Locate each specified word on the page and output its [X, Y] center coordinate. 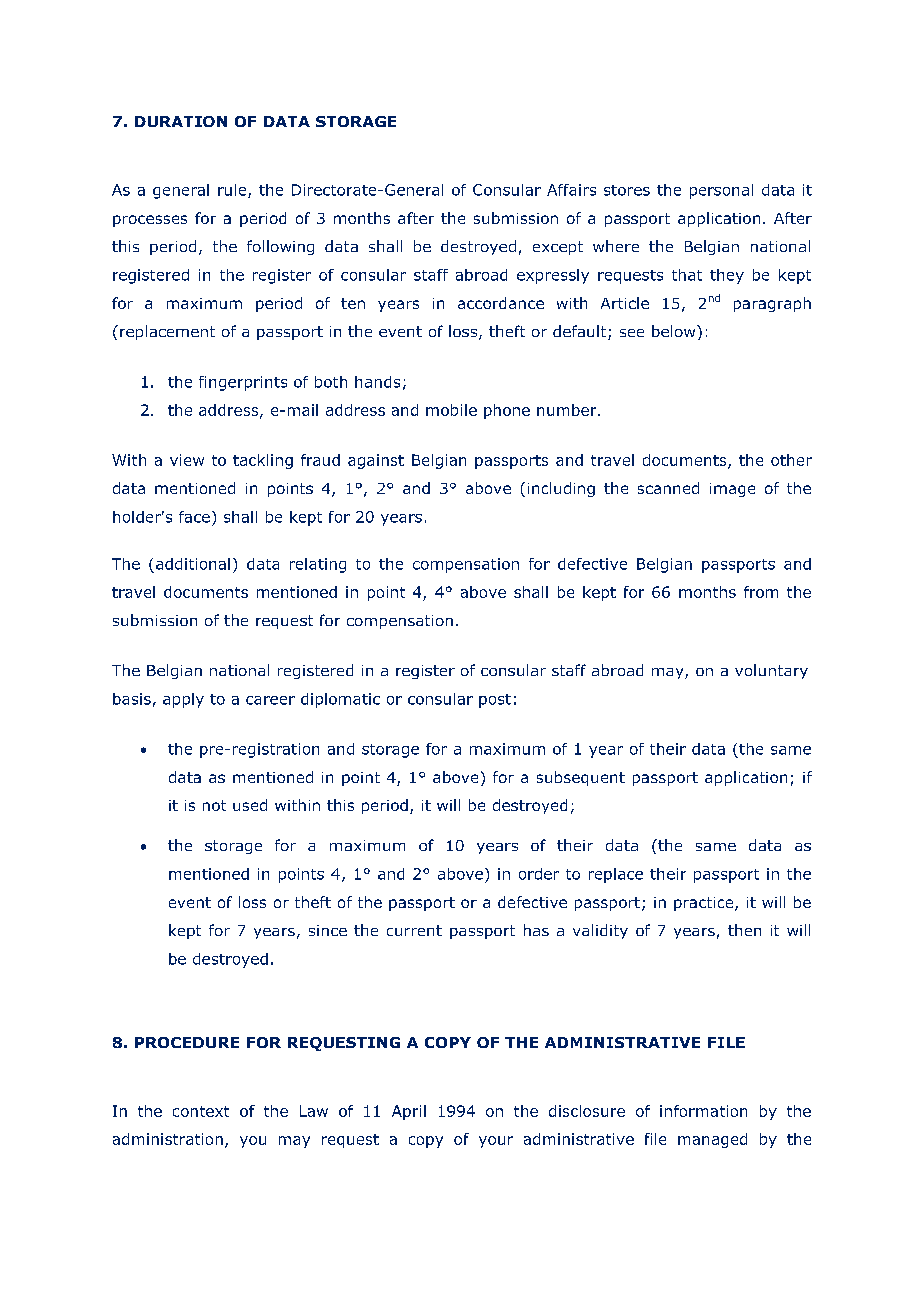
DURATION [181, 121]
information [703, 1111]
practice [705, 904]
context [201, 1111]
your [496, 1142]
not [214, 805]
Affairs [571, 190]
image [732, 490]
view [187, 460]
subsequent [581, 778]
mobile [451, 410]
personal [721, 191]
